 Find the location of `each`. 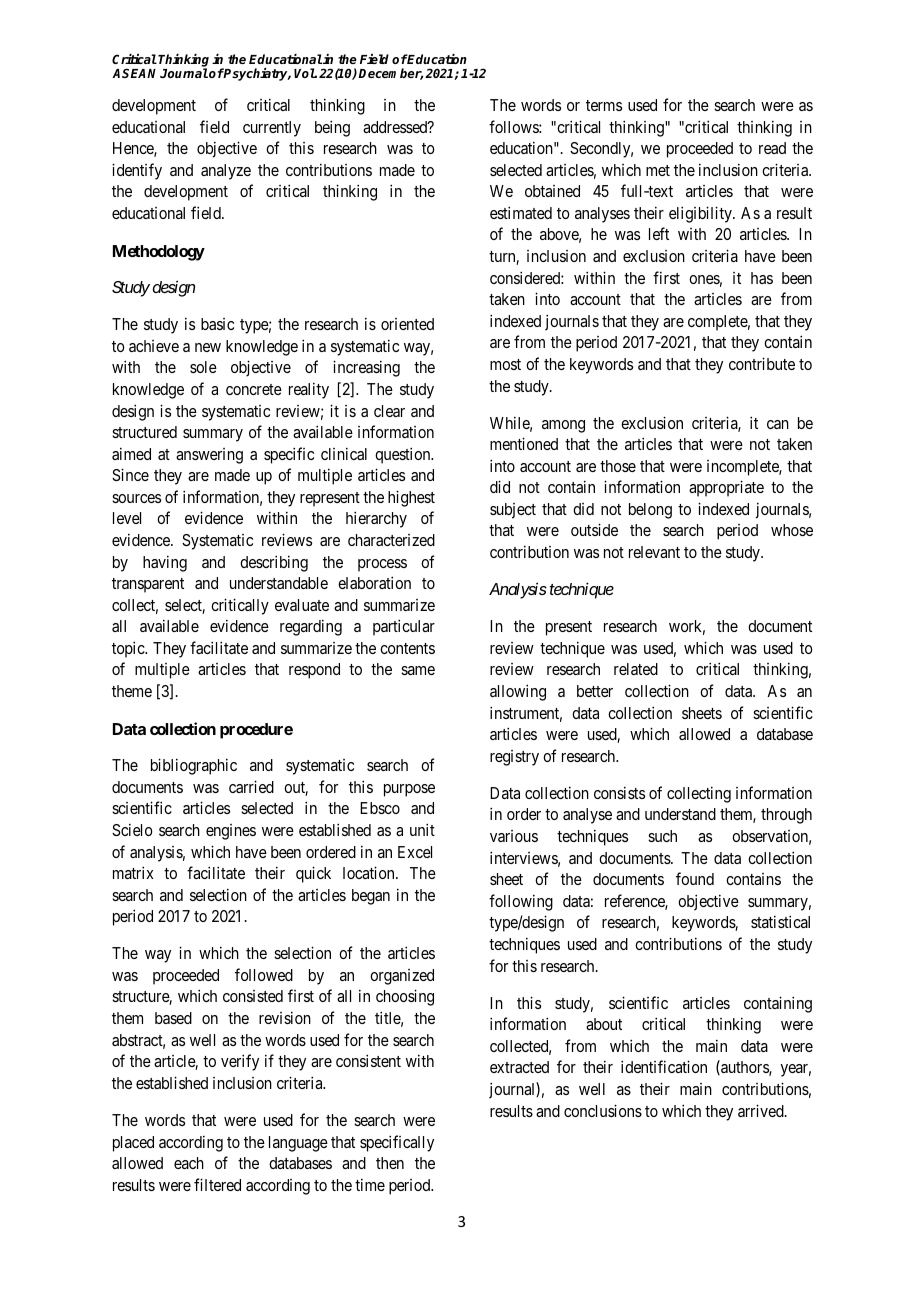

each is located at coordinates (189, 1163).
